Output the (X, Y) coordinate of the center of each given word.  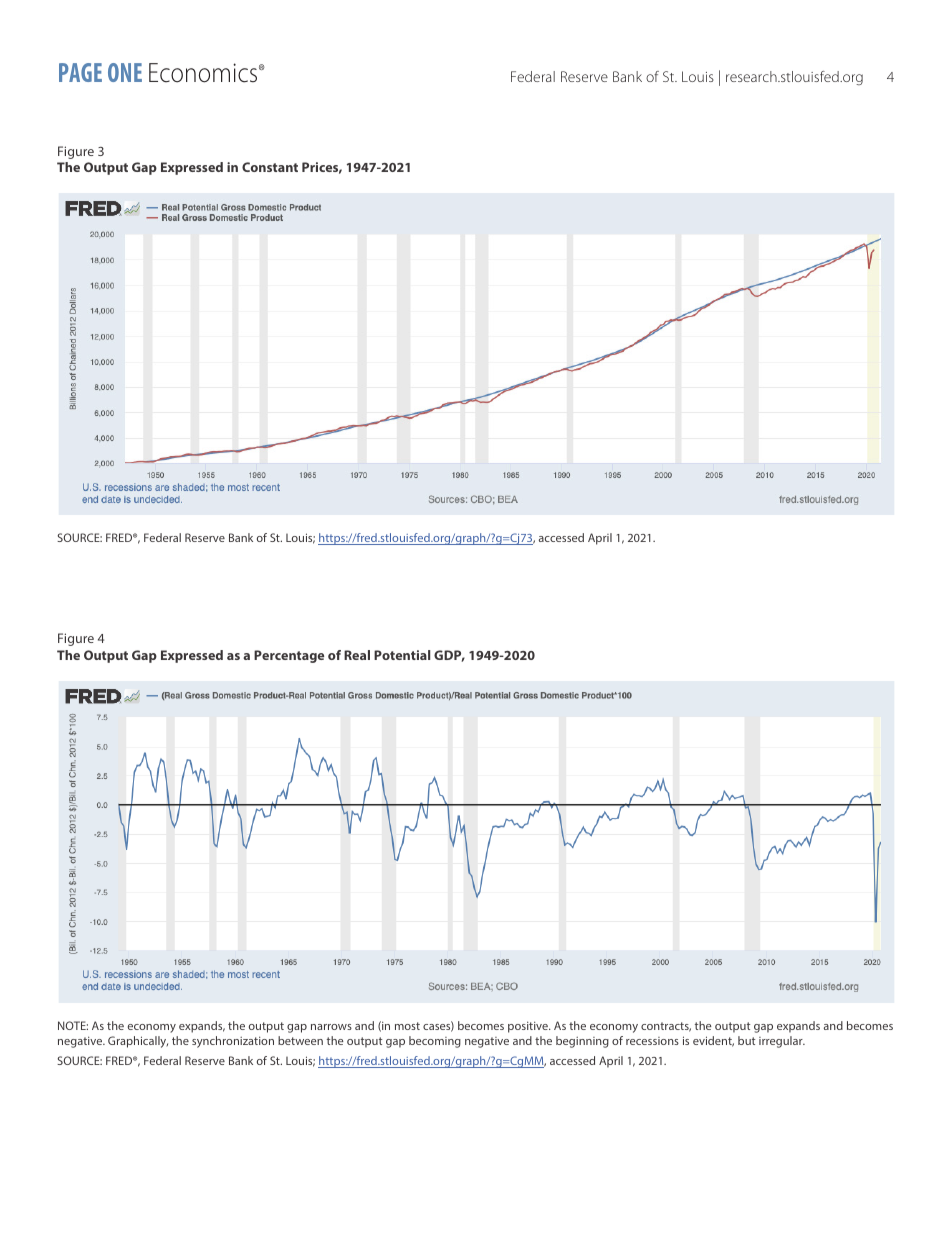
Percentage (289, 656)
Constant (270, 167)
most (407, 1026)
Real (357, 655)
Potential (402, 655)
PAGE (80, 72)
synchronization (233, 1042)
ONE (125, 72)
